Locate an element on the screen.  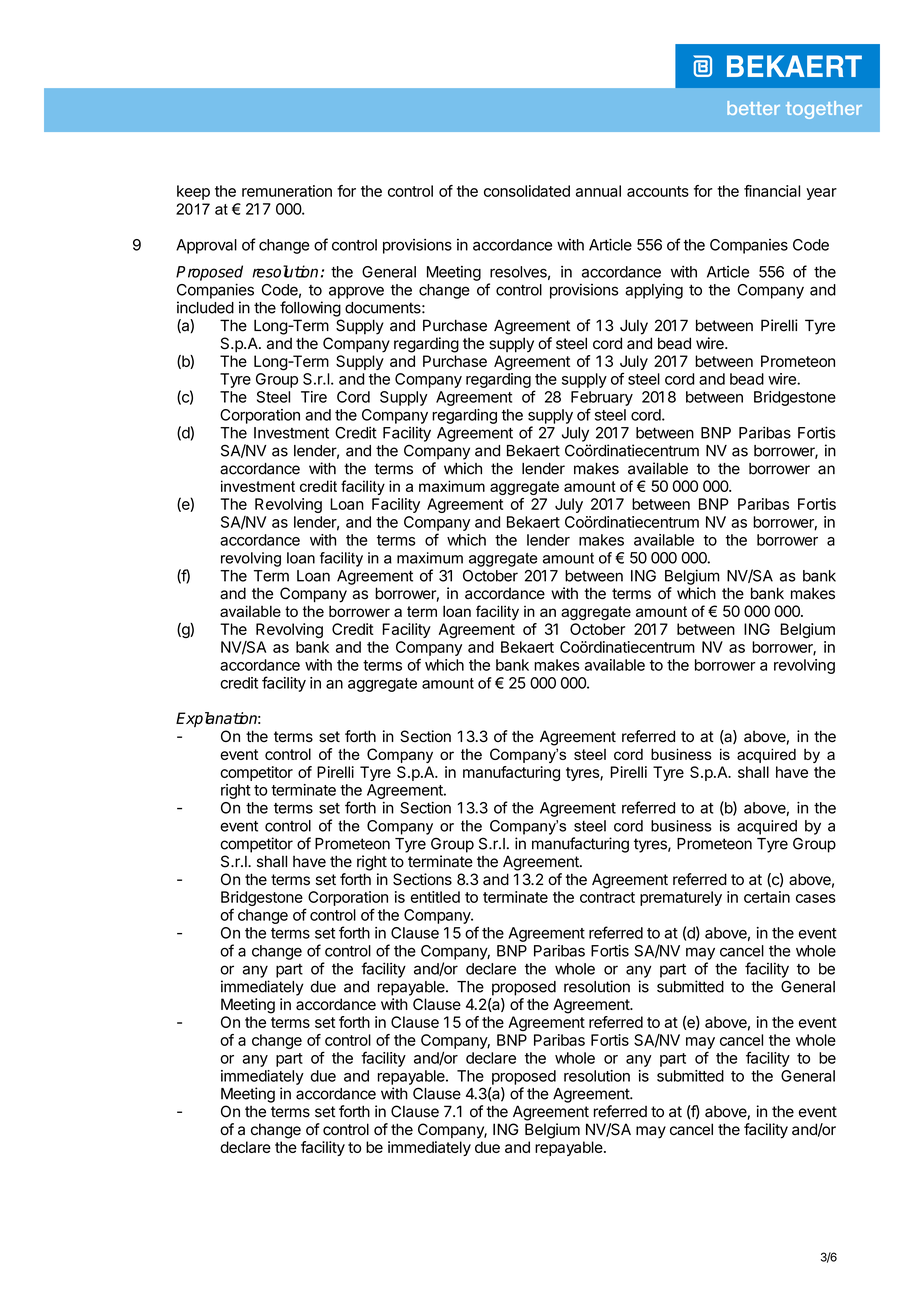
entitled is located at coordinates (435, 897).
